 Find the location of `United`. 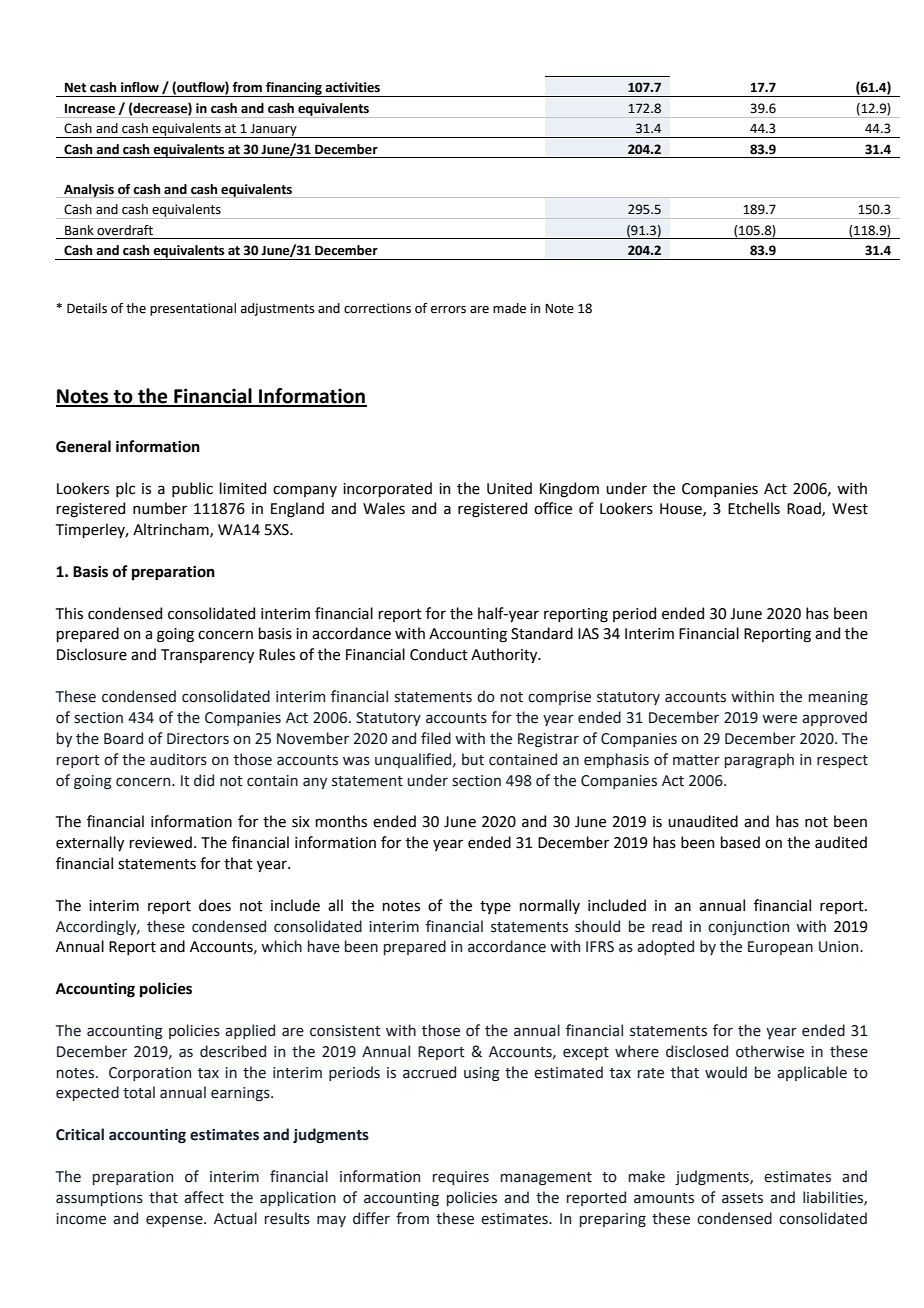

United is located at coordinates (509, 488).
